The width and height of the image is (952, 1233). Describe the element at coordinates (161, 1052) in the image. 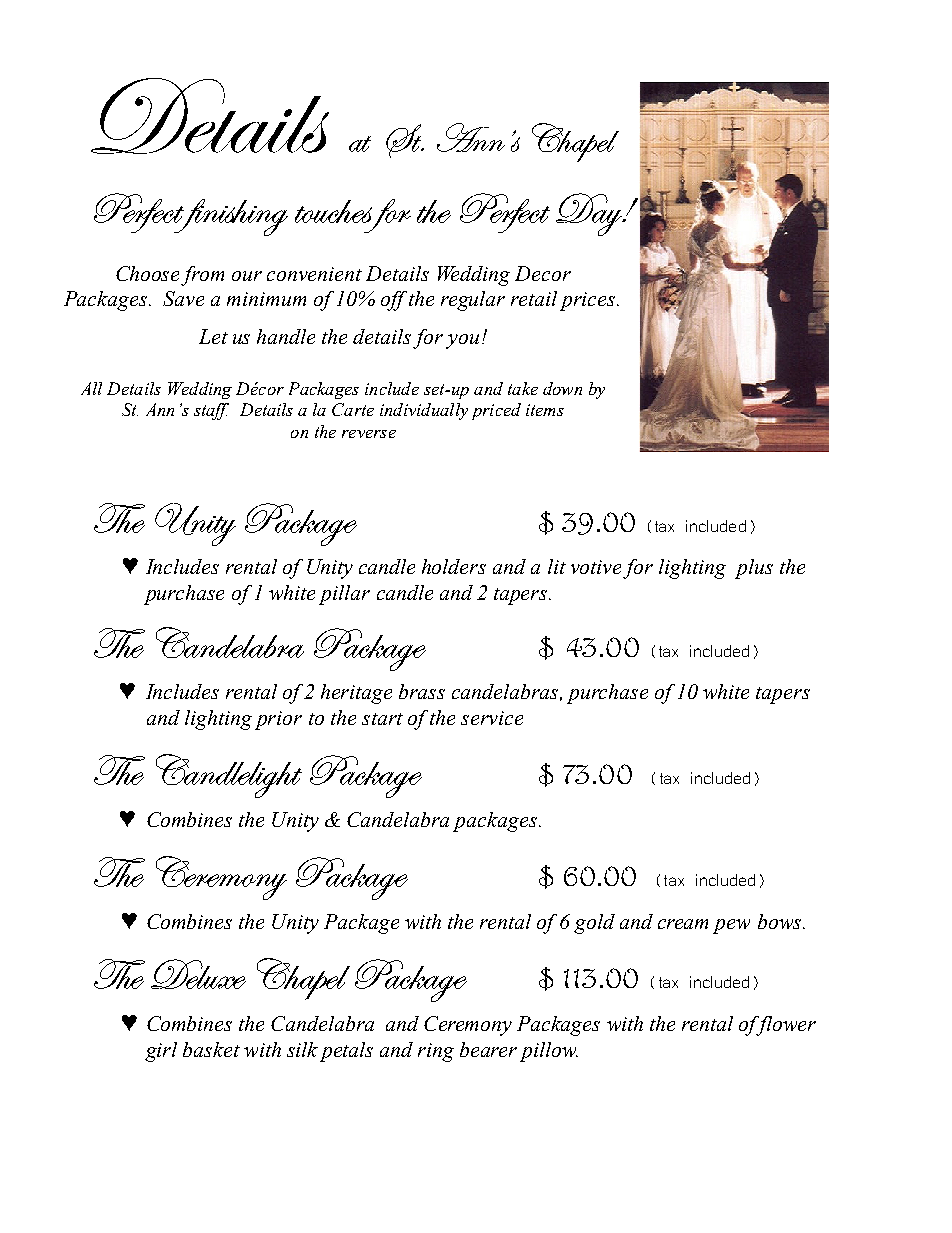

I see `girl` at that location.
